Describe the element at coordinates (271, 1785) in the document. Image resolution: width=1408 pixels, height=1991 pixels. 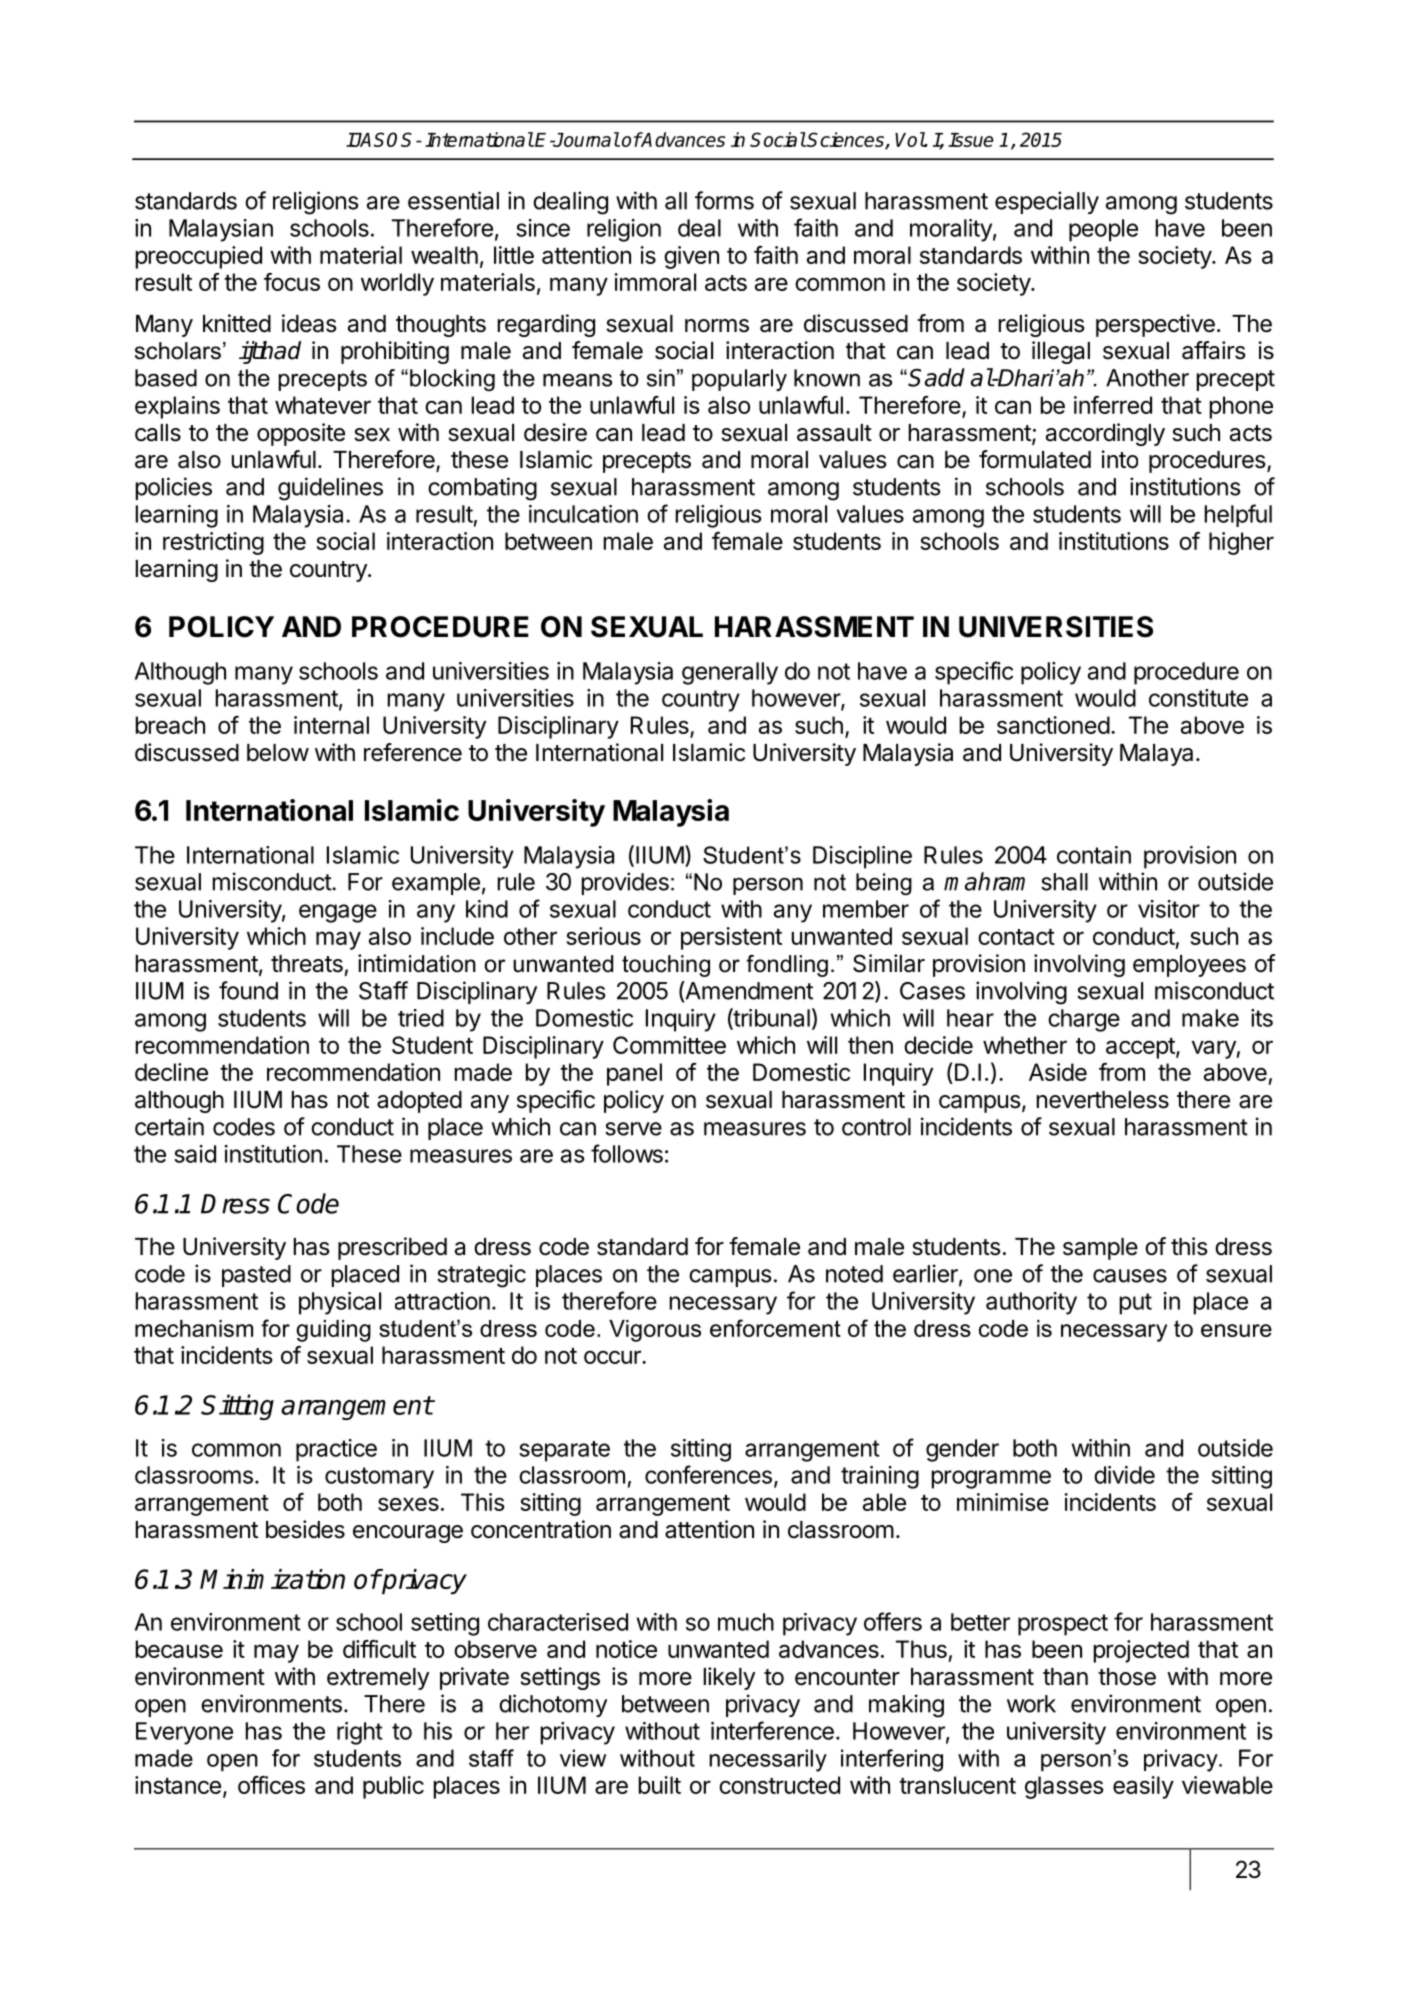
I see `offices` at that location.
